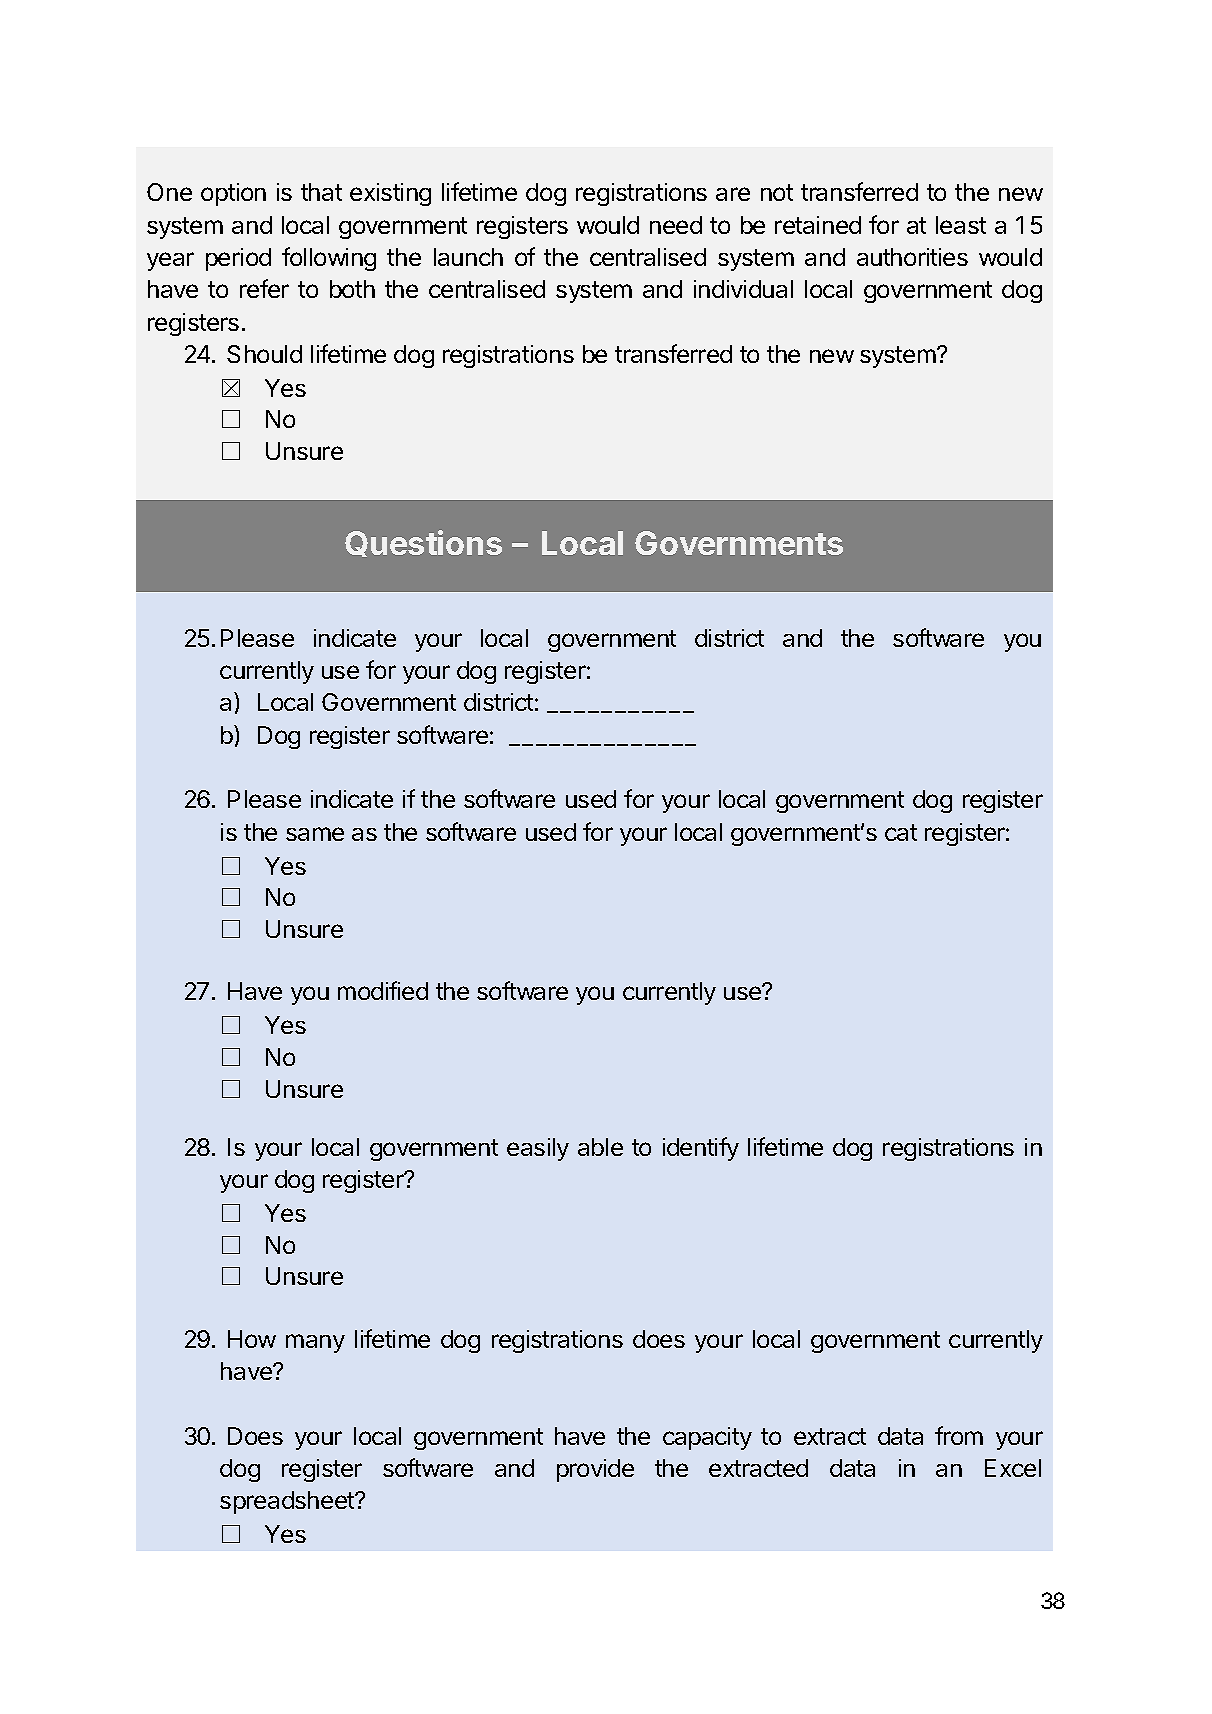  I want to click on same, so click(315, 834).
